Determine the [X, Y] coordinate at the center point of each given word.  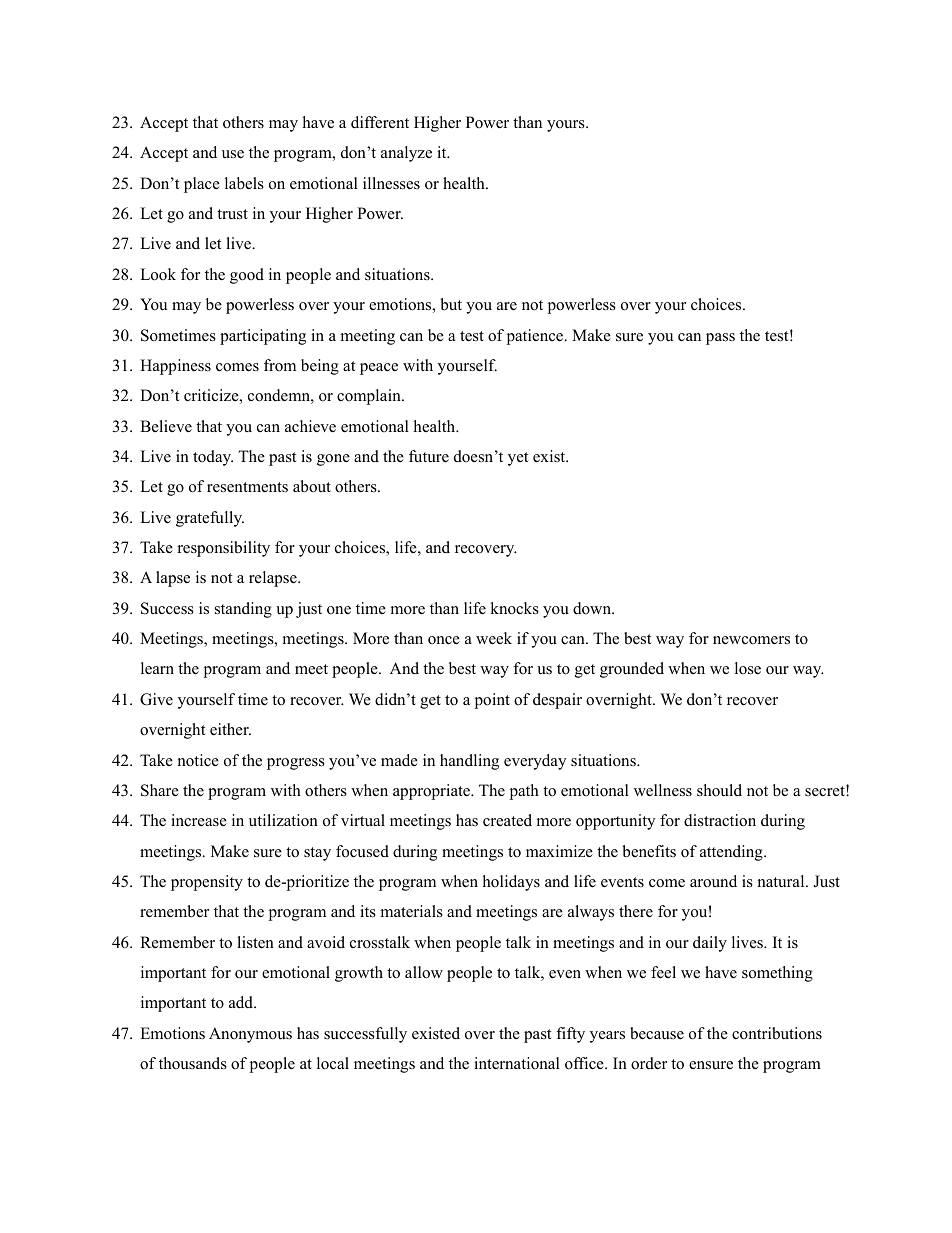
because [657, 1033]
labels [244, 183]
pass [720, 339]
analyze [406, 154]
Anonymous [250, 1035]
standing [243, 610]
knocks [514, 608]
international [517, 1063]
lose [748, 668]
